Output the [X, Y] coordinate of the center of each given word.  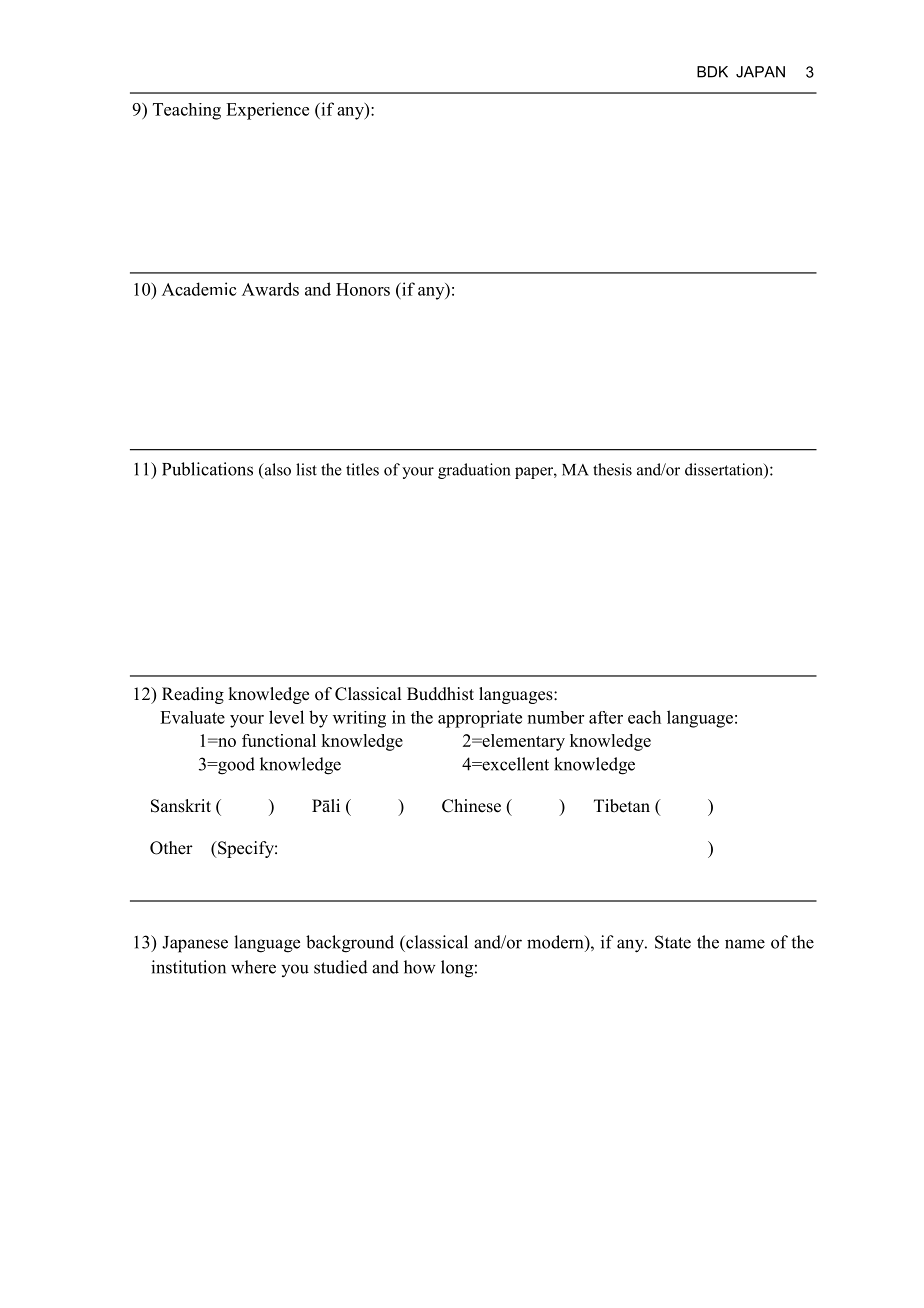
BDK [712, 72]
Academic [199, 289]
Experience [267, 111]
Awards [270, 289]
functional [279, 740]
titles [362, 469]
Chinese [471, 806]
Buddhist [440, 694]
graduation [474, 471]
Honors [363, 289]
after [606, 717]
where [253, 967]
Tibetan [622, 806]
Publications [207, 469]
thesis [612, 469]
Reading [193, 695]
